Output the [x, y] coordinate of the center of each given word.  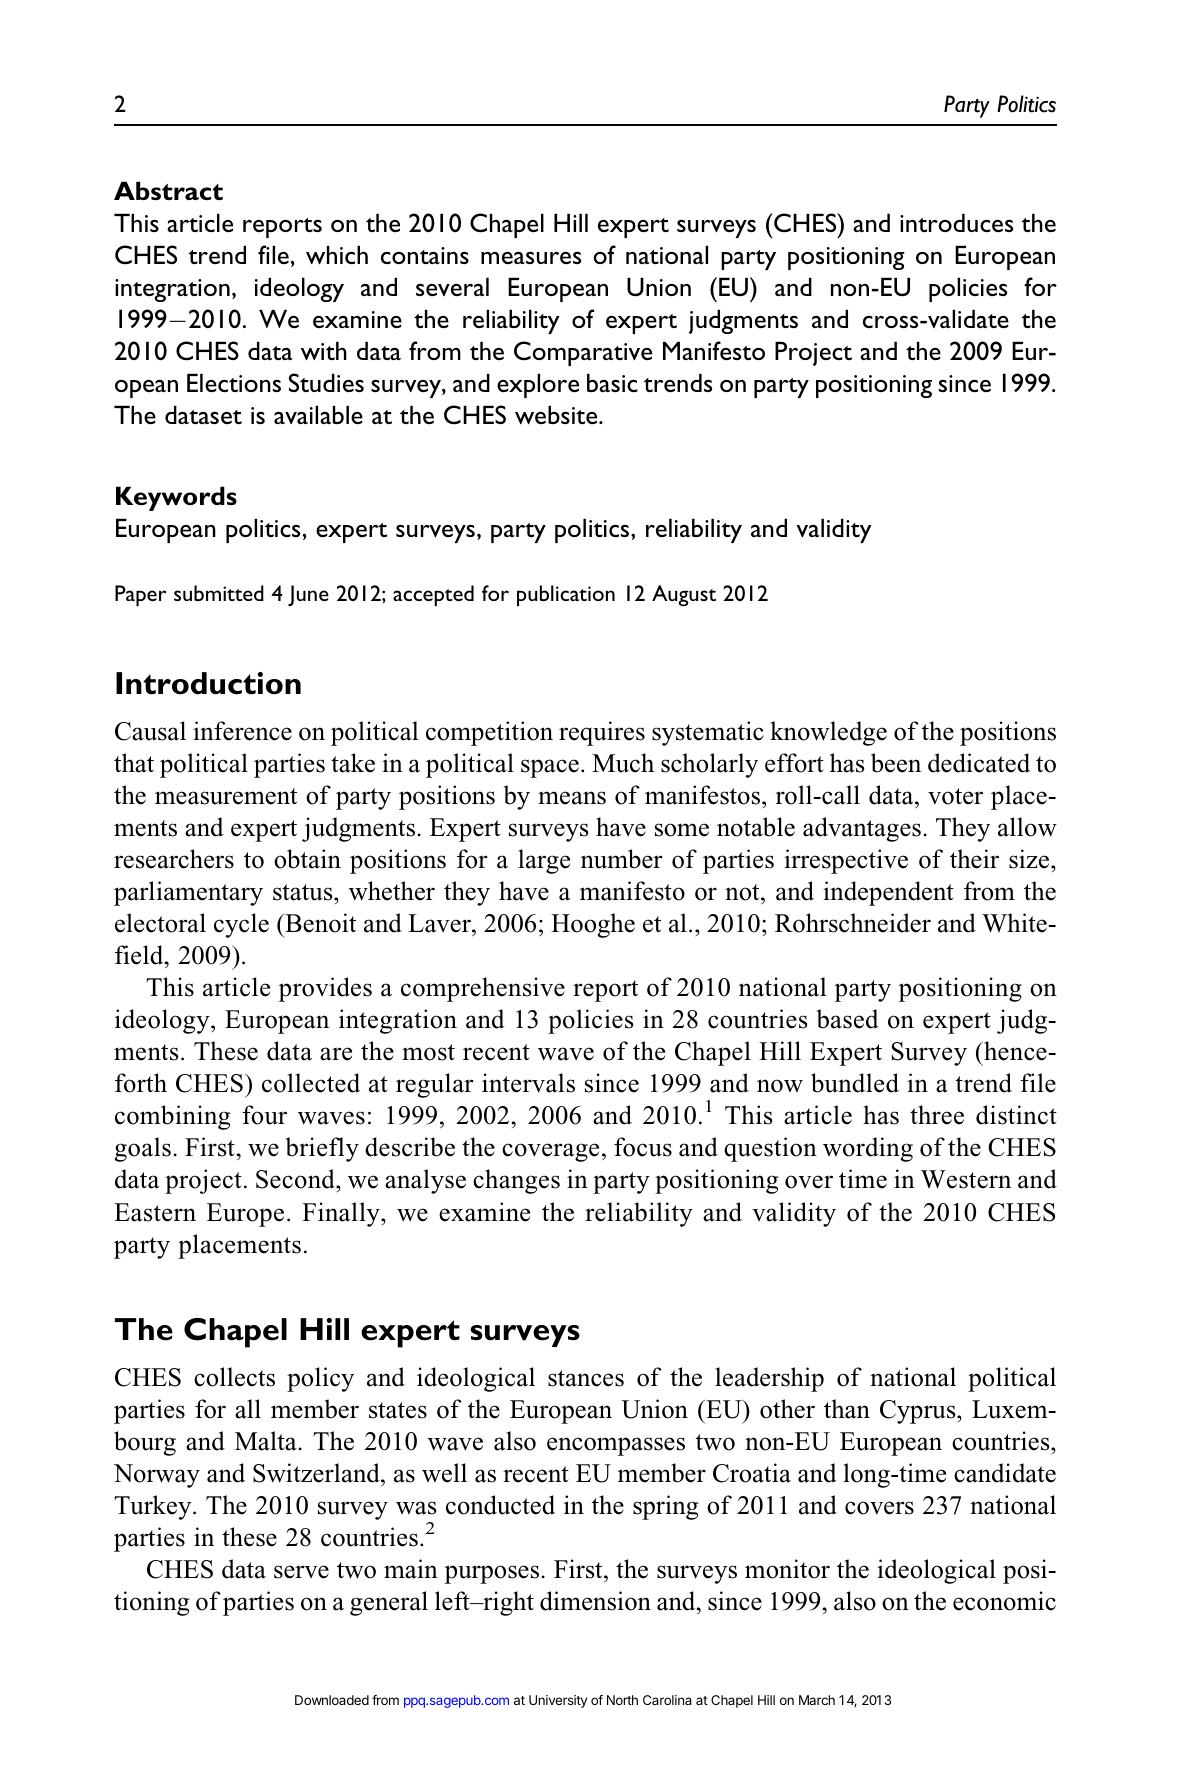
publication [566, 596]
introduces [956, 222]
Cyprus [919, 1412]
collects [234, 1377]
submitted [219, 593]
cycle [241, 925]
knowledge [828, 733]
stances [586, 1378]
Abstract [168, 190]
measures [531, 258]
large [544, 861]
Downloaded [332, 1700]
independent [888, 893]
